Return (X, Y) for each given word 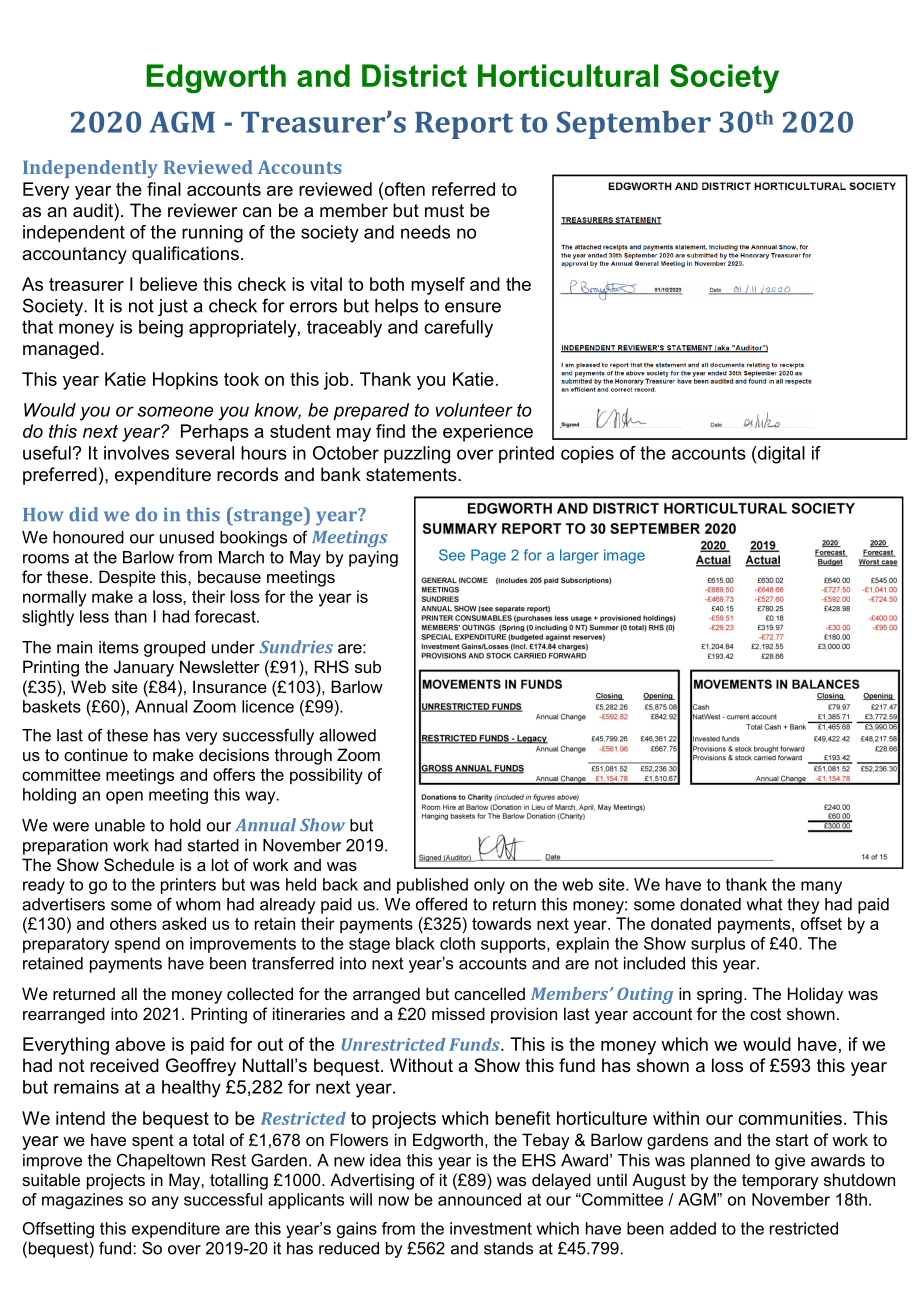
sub (368, 666)
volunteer (474, 410)
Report (464, 125)
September (634, 125)
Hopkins (185, 381)
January (144, 668)
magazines (82, 1201)
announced (479, 1199)
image (624, 556)
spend (137, 945)
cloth (457, 943)
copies (587, 454)
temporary (780, 1182)
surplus (718, 945)
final (164, 189)
